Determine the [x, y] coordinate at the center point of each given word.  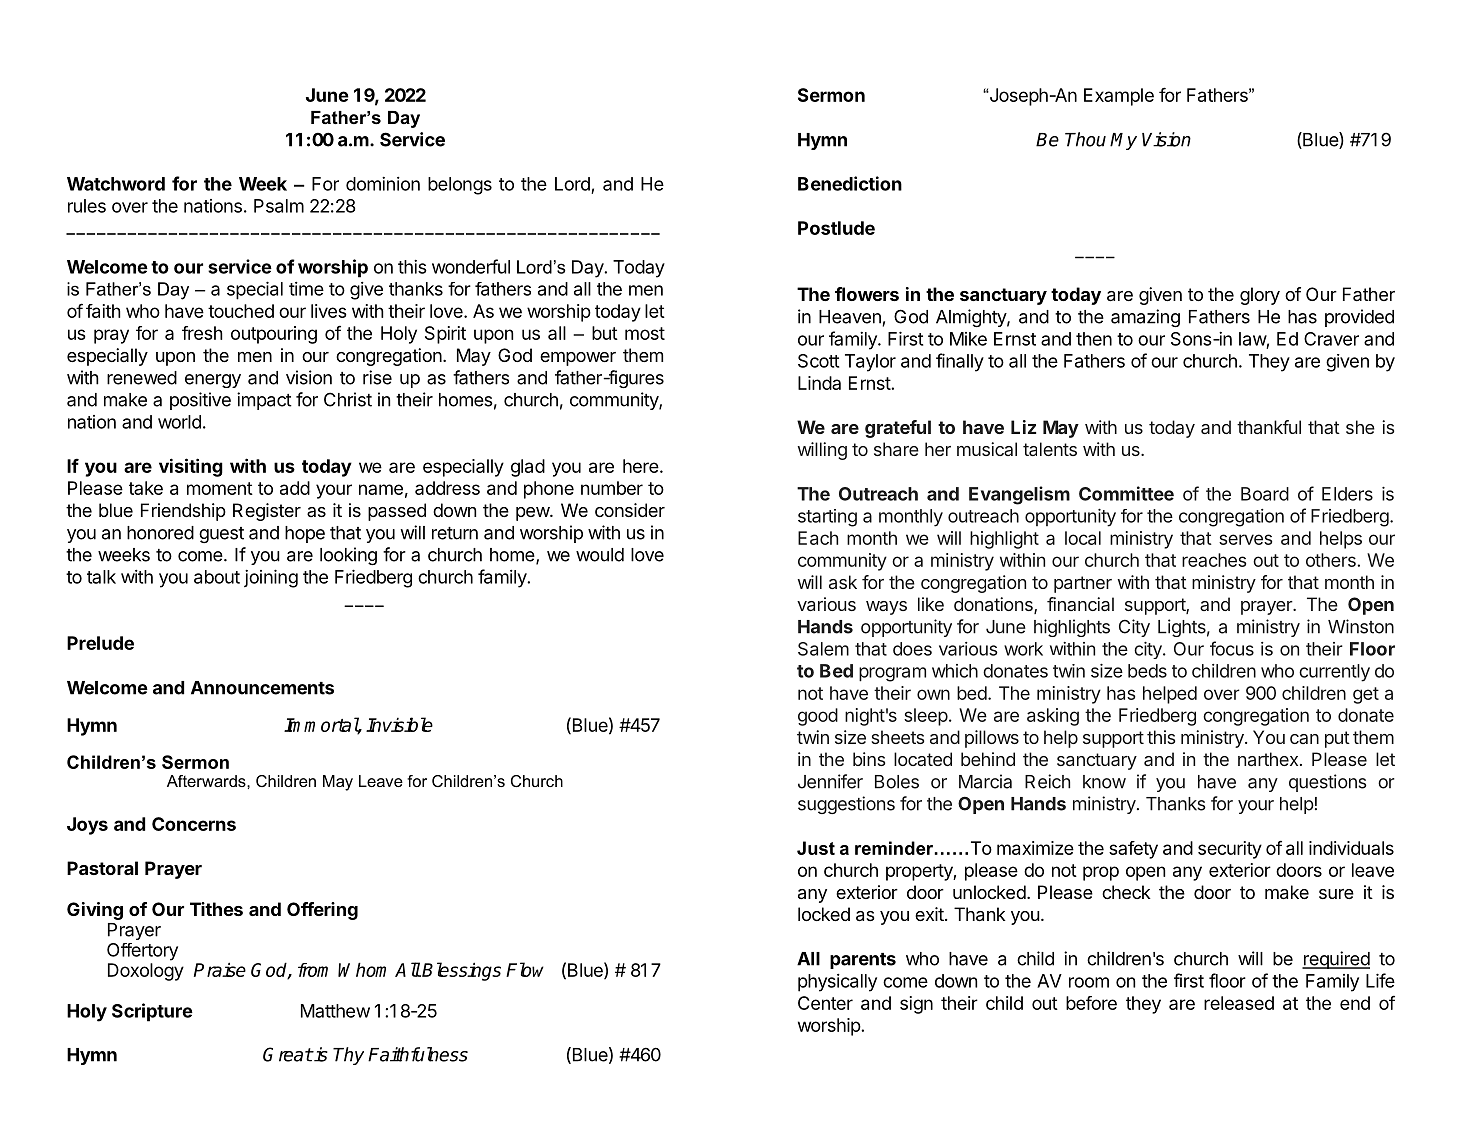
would [600, 555]
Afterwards [207, 781]
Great [288, 1054]
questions [1328, 783]
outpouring [274, 335]
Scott [818, 361]
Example [1119, 97]
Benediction [850, 183]
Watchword [116, 184]
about [217, 577]
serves [1245, 539]
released [1239, 1003]
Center [825, 1003]
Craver [1331, 339]
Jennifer [830, 781]
